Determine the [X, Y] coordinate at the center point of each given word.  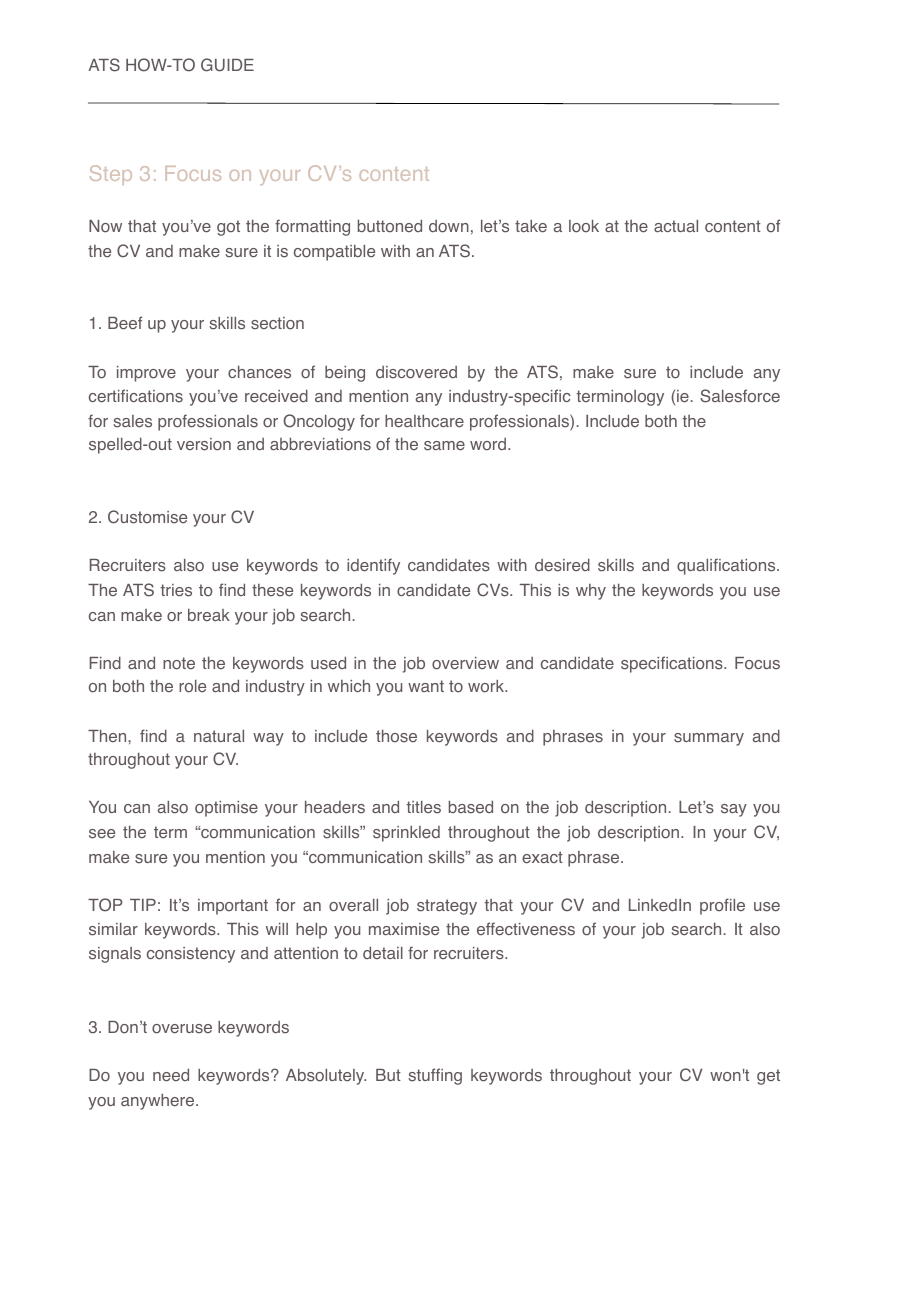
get [768, 1077]
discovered [416, 372]
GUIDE [227, 65]
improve [146, 374]
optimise [226, 809]
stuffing [435, 1076]
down [449, 226]
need [171, 1074]
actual [676, 226]
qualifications [727, 566]
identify [373, 566]
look [584, 226]
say [734, 810]
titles [423, 807]
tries [176, 590]
